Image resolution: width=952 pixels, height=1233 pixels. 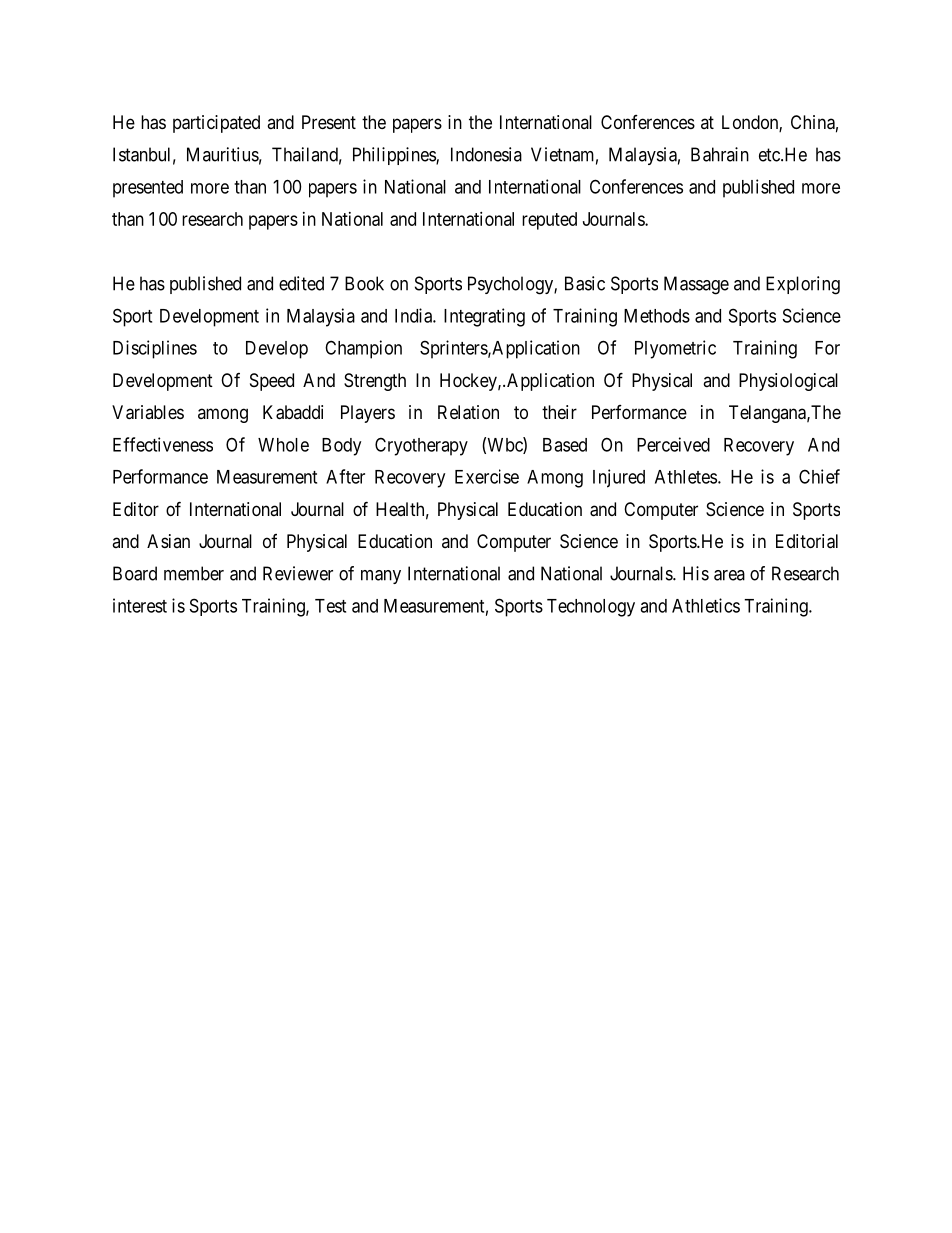 What do you see at coordinates (788, 382) in the document?
I see `Physiological` at bounding box center [788, 382].
